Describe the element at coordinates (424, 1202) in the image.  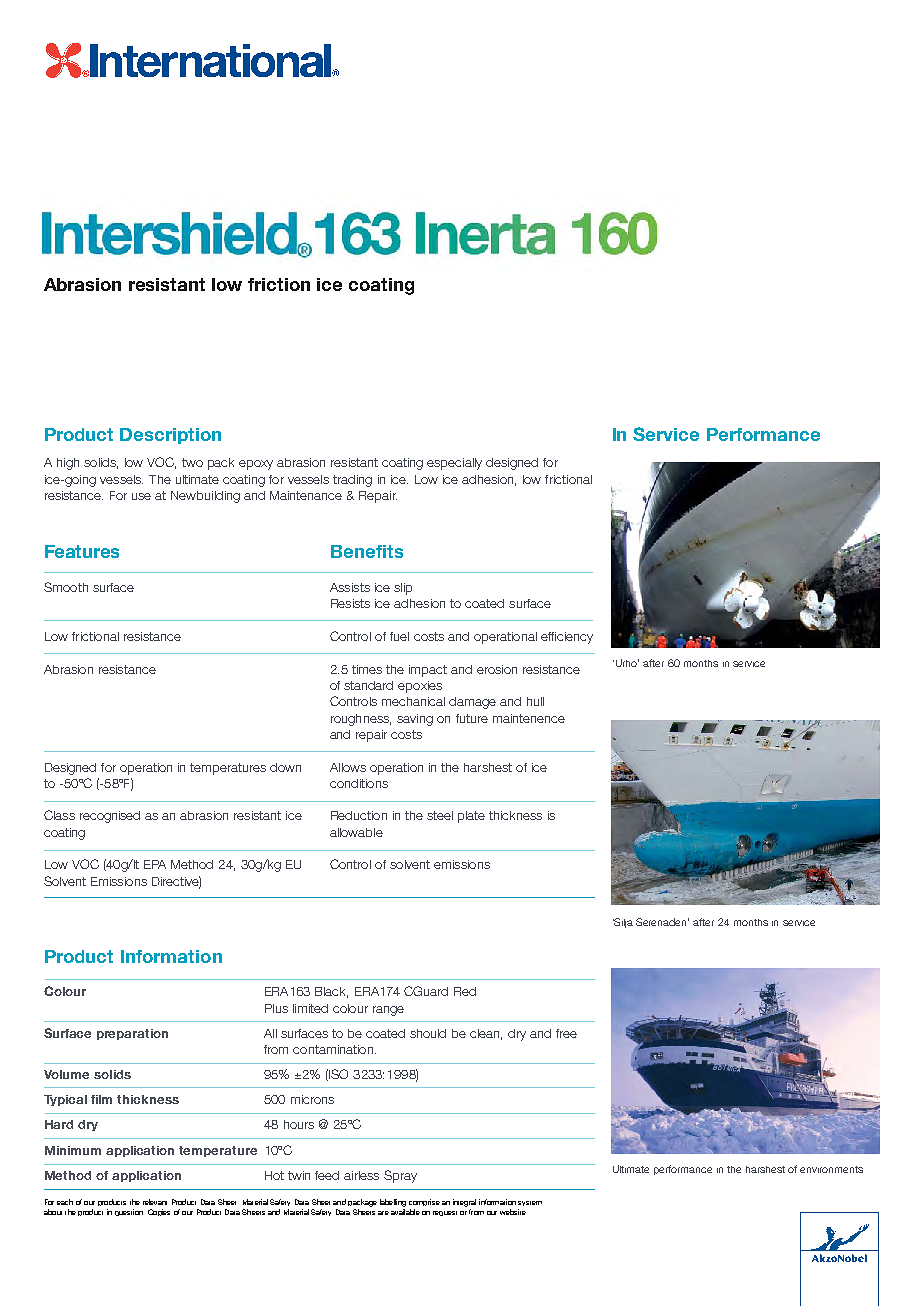
I see `comprise` at that location.
